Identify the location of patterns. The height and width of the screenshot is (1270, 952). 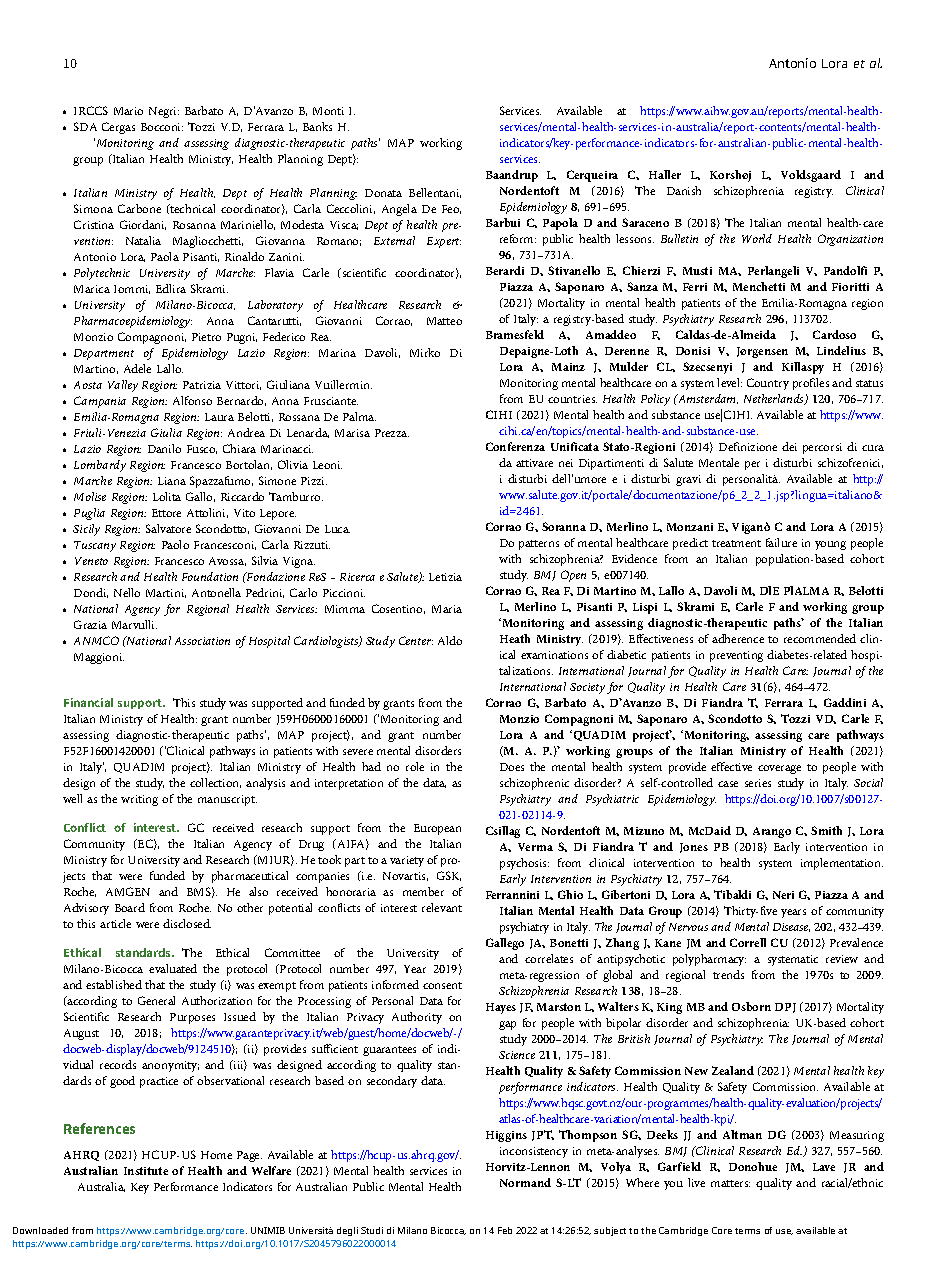
(539, 545).
